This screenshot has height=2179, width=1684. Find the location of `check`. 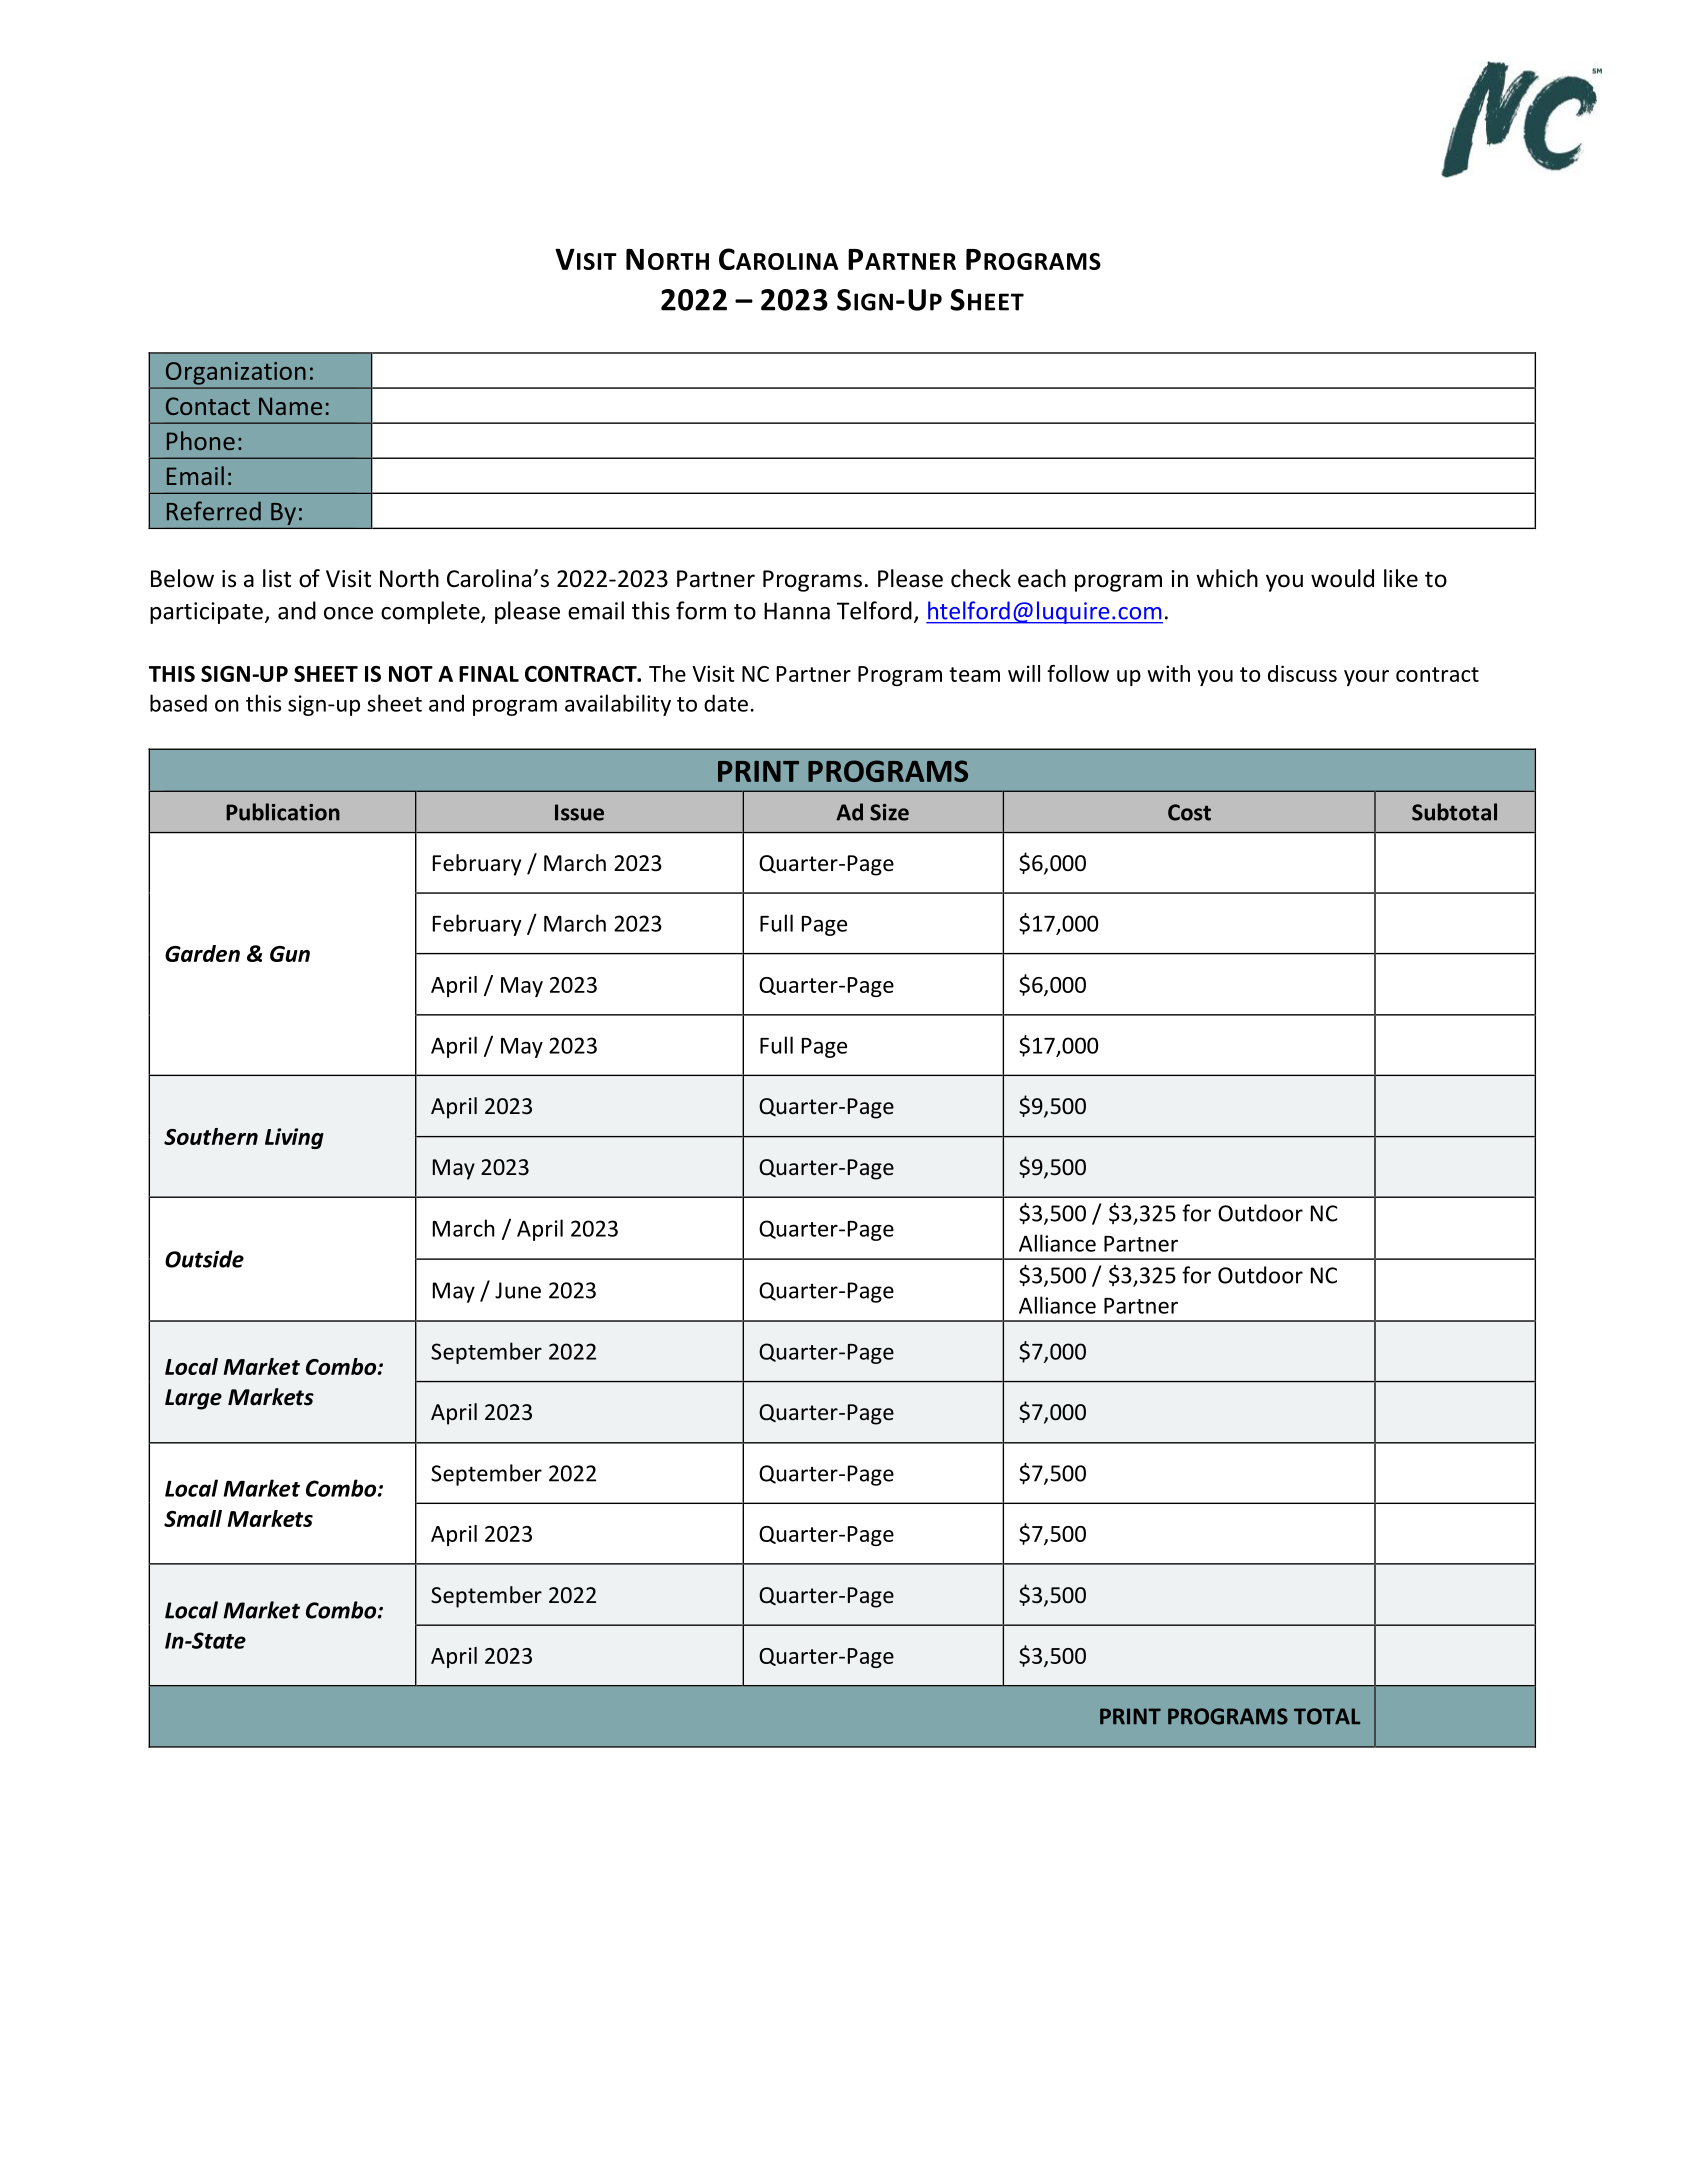

check is located at coordinates (981, 578).
